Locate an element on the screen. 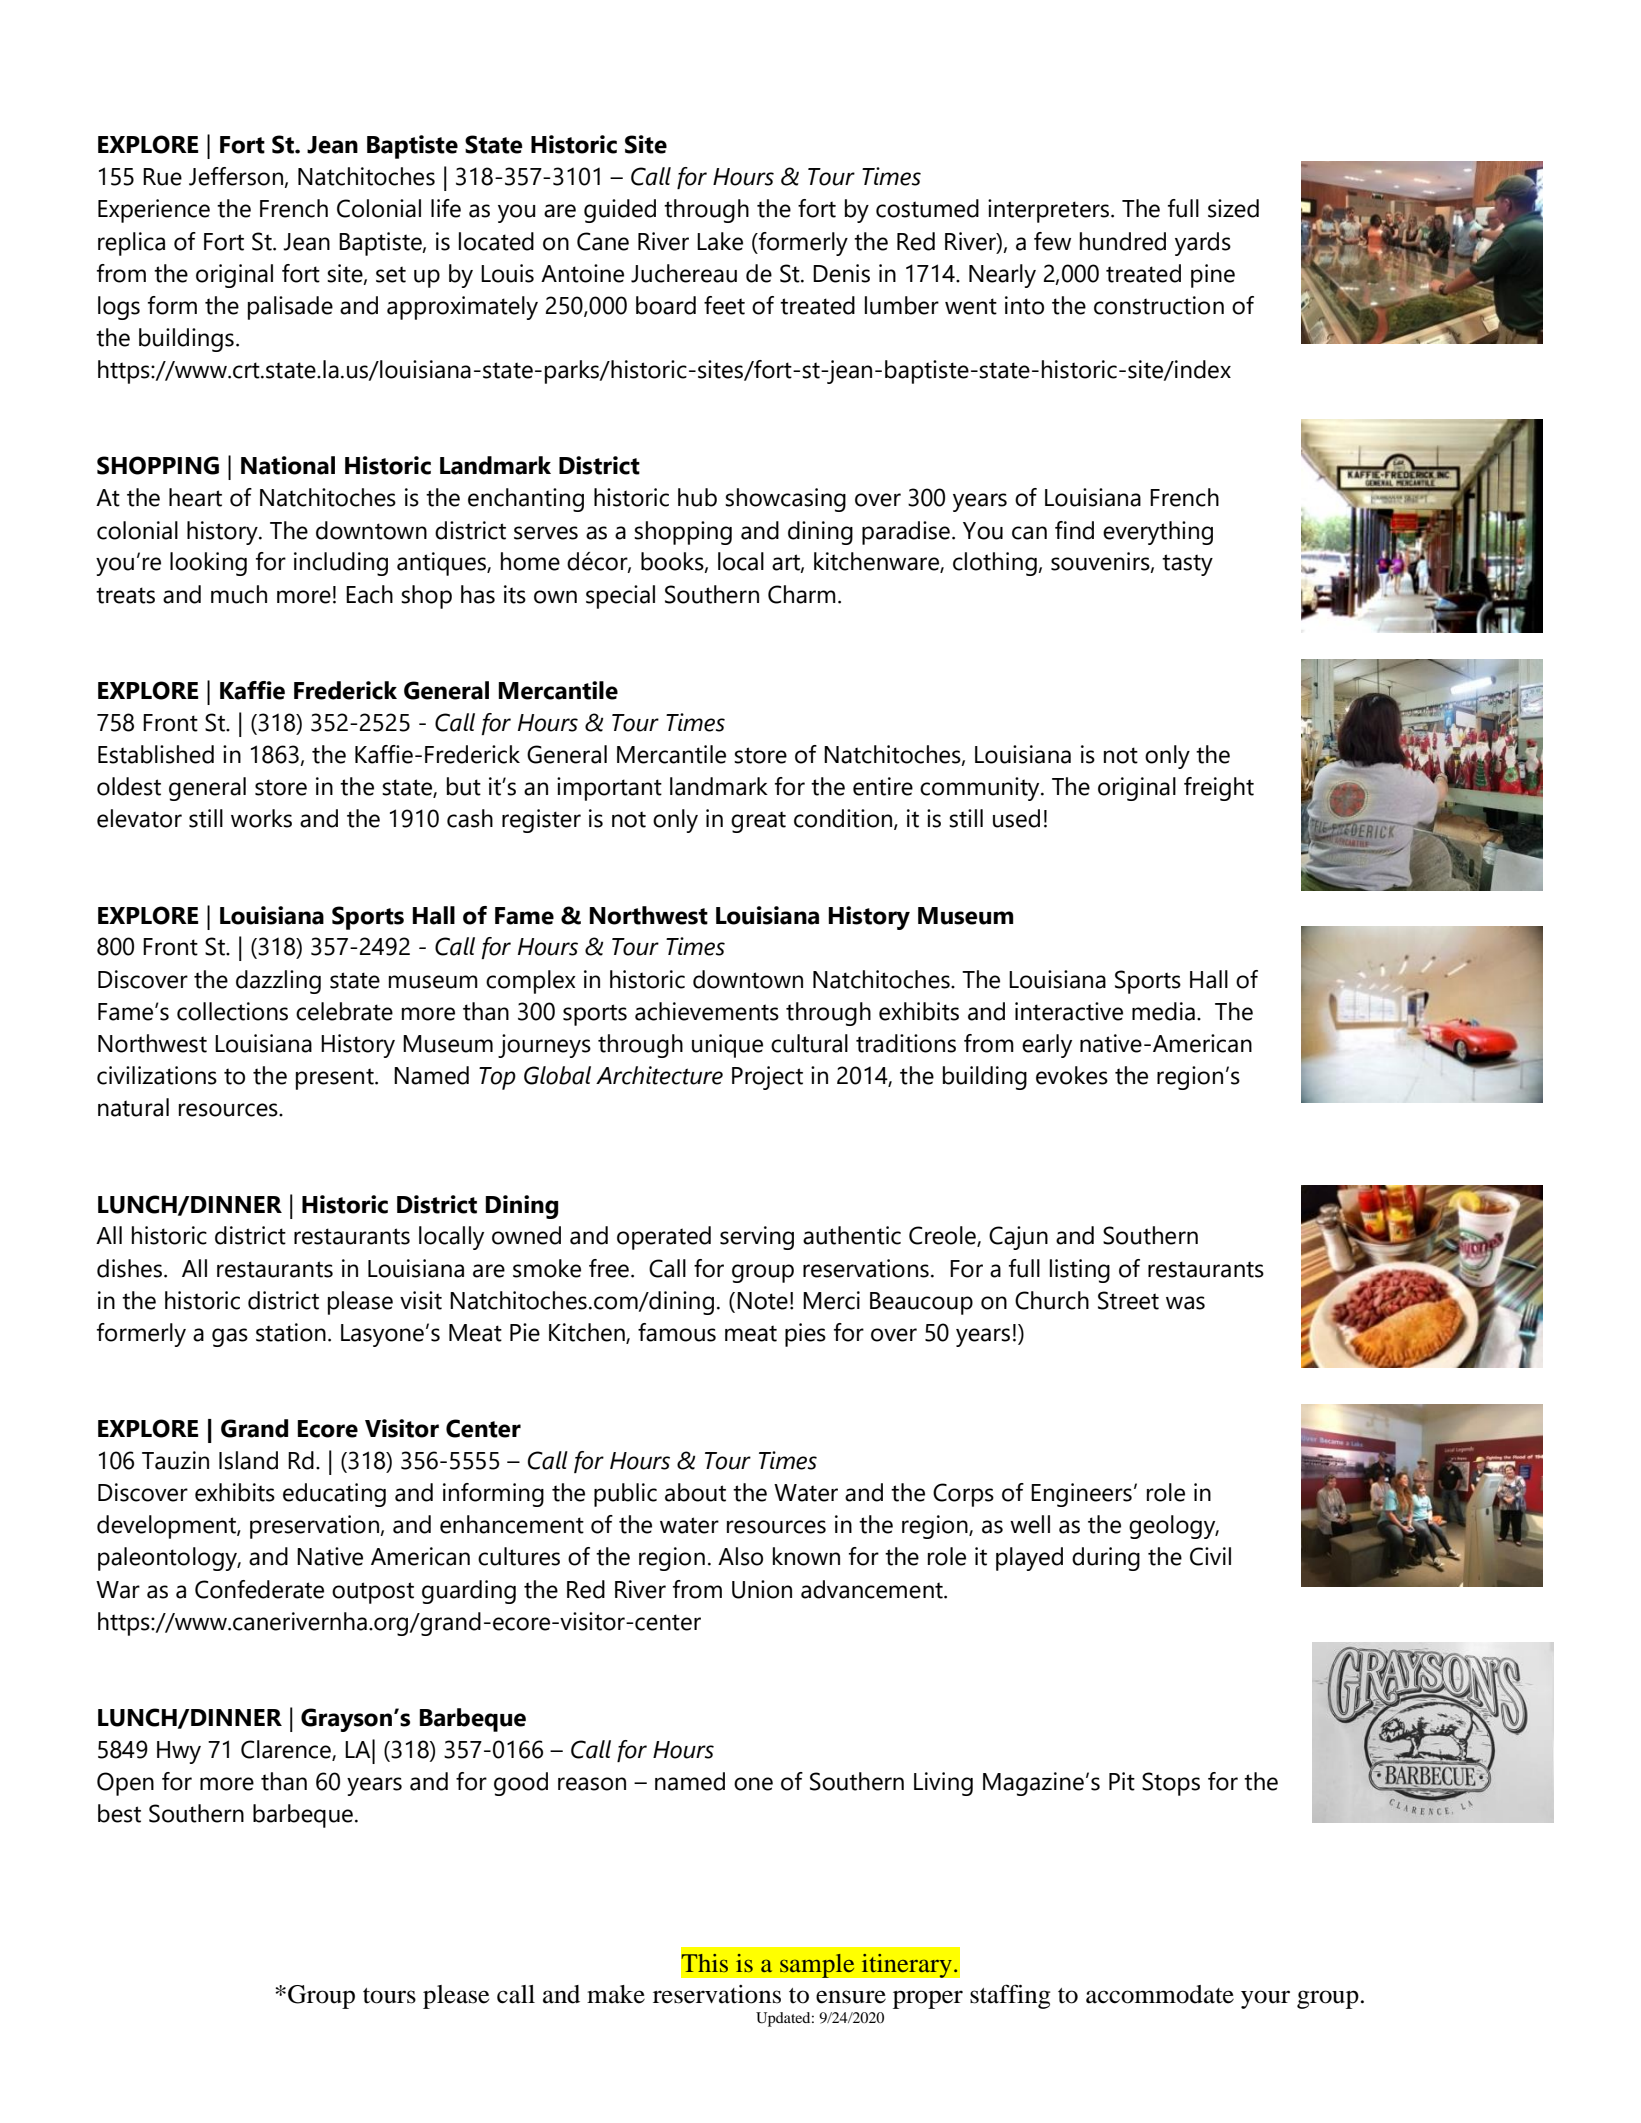 The height and width of the screenshot is (2123, 1641). great is located at coordinates (758, 822).
